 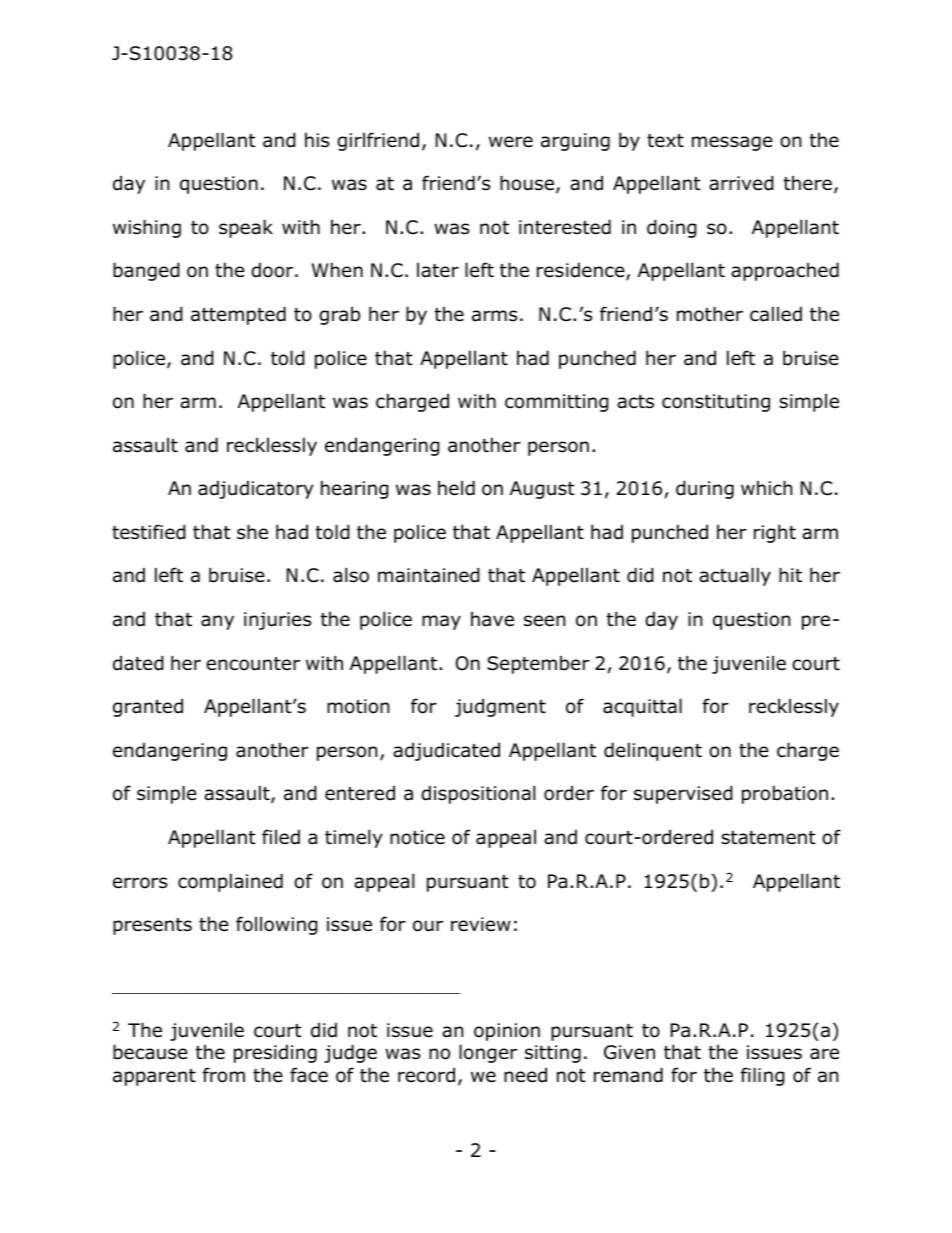 What do you see at coordinates (768, 838) in the screenshot?
I see `statement` at bounding box center [768, 838].
